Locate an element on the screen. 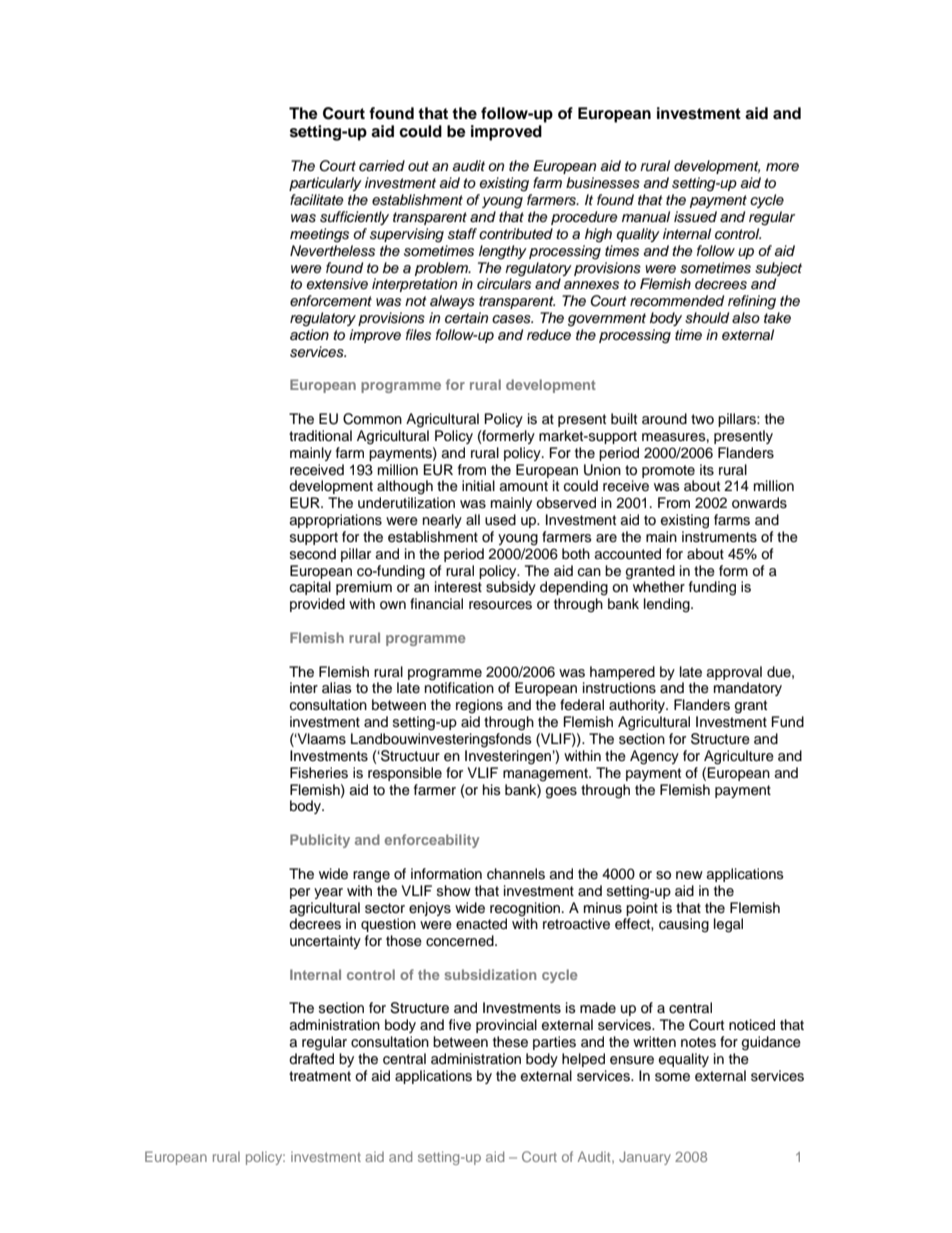 The width and height of the screenshot is (952, 1233). management is located at coordinates (546, 775).
